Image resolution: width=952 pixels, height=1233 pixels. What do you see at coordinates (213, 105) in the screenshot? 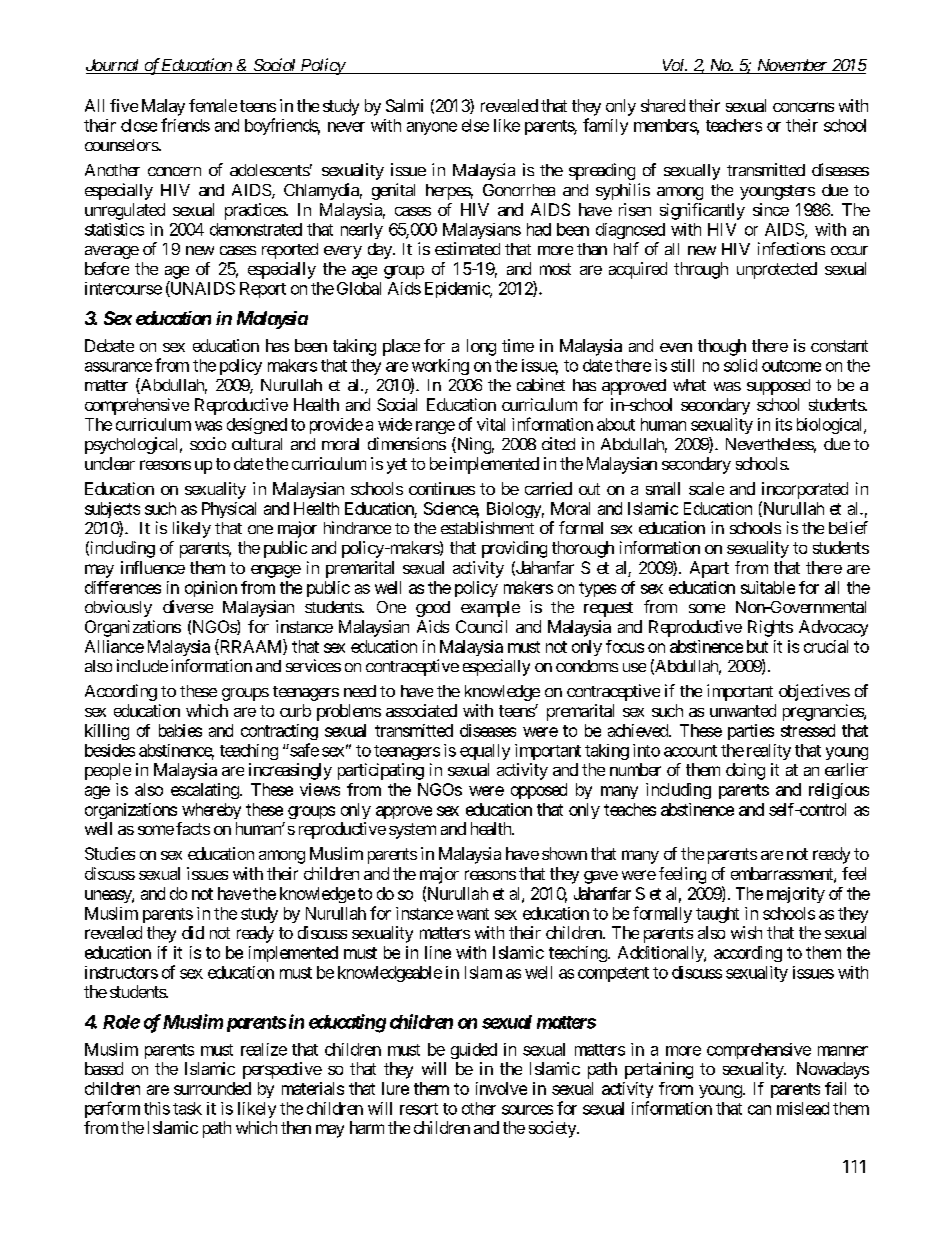
I see `female` at bounding box center [213, 105].
